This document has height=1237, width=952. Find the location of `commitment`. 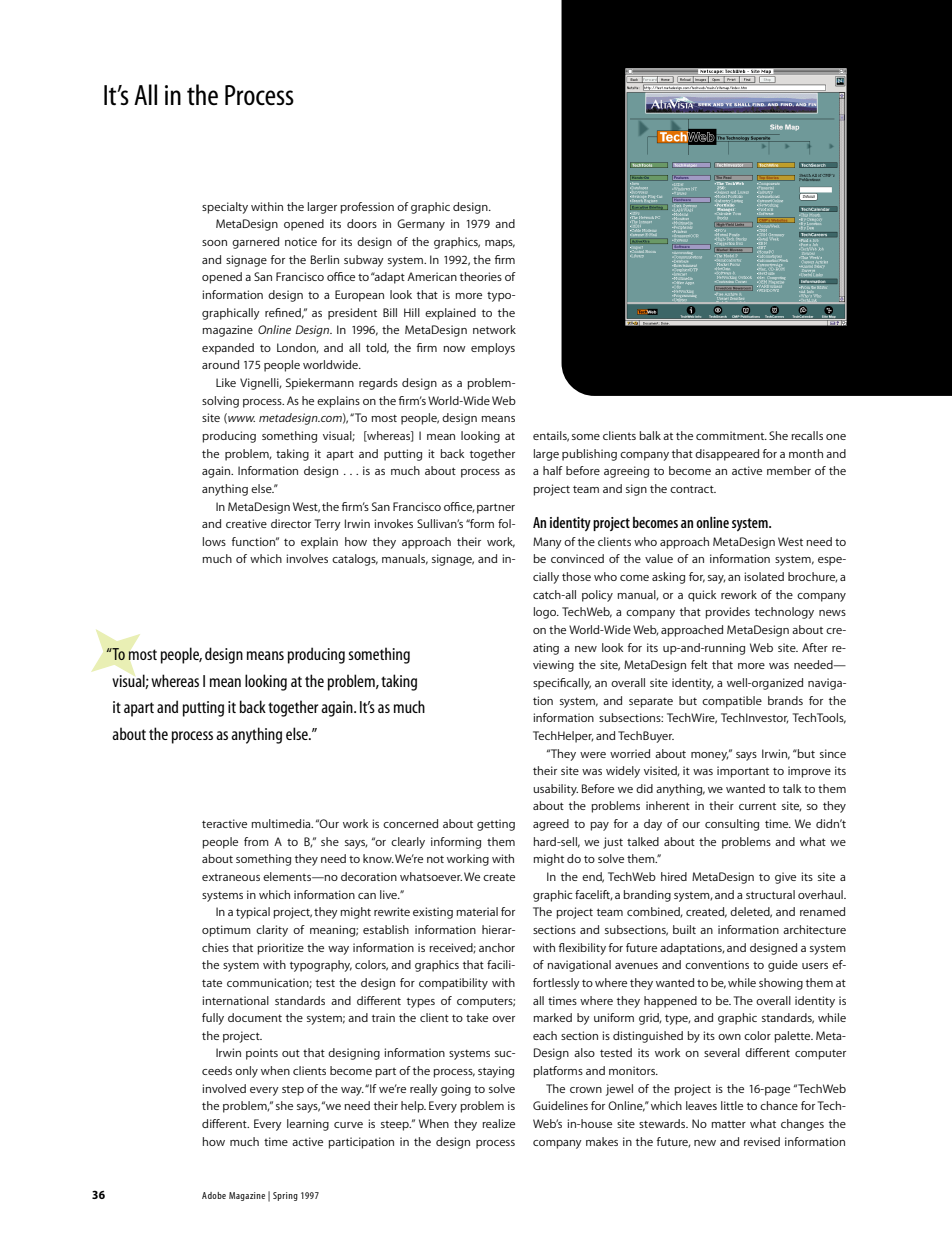

commitment is located at coordinates (731, 435).
